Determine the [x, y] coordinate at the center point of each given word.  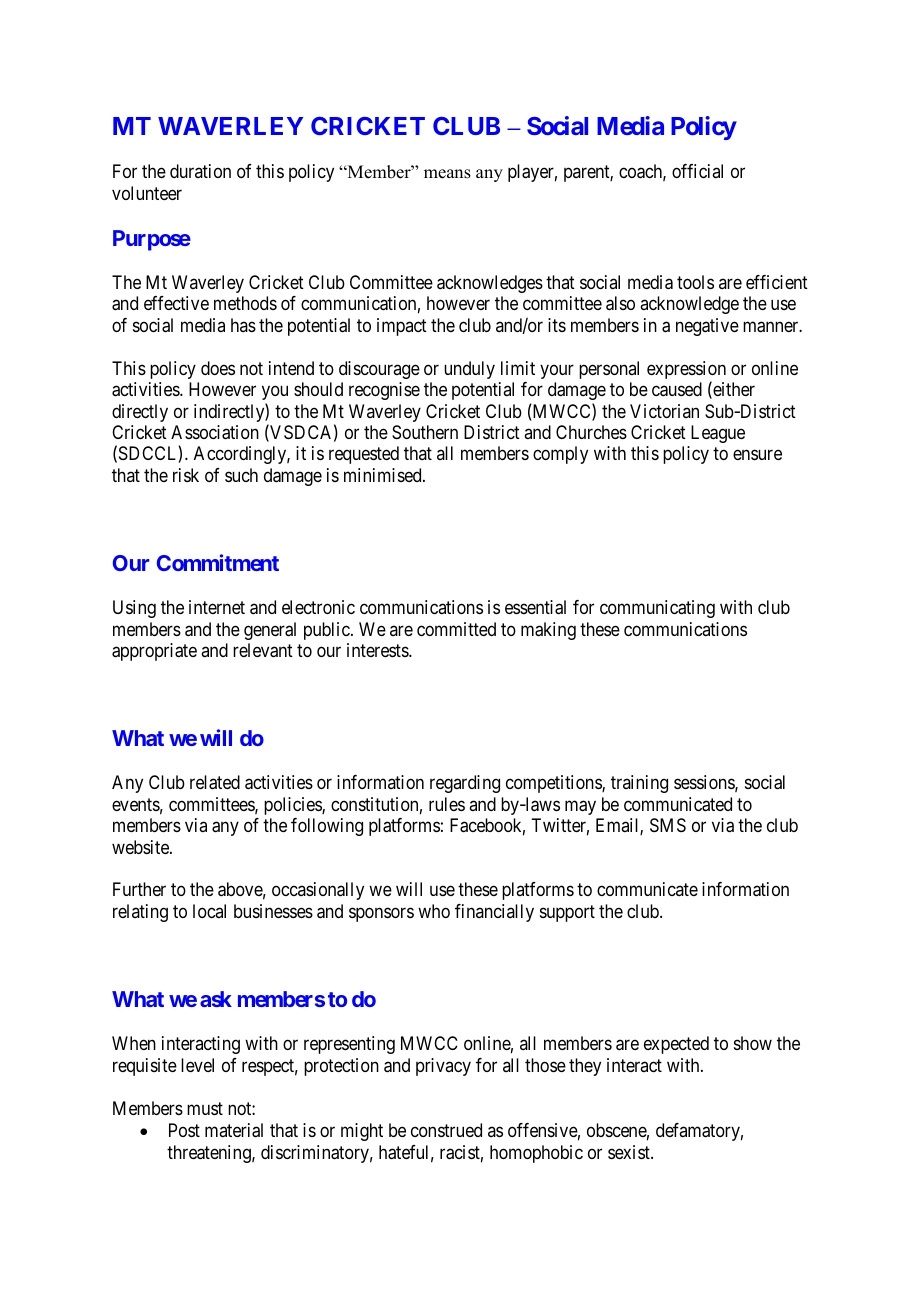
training [639, 784]
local [209, 911]
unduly [469, 370]
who [434, 911]
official [697, 171]
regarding [465, 784]
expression [686, 371]
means [447, 174]
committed [456, 629]
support [567, 913]
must [205, 1108]
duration [200, 171]
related [215, 782]
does [218, 368]
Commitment [218, 562]
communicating [657, 609]
